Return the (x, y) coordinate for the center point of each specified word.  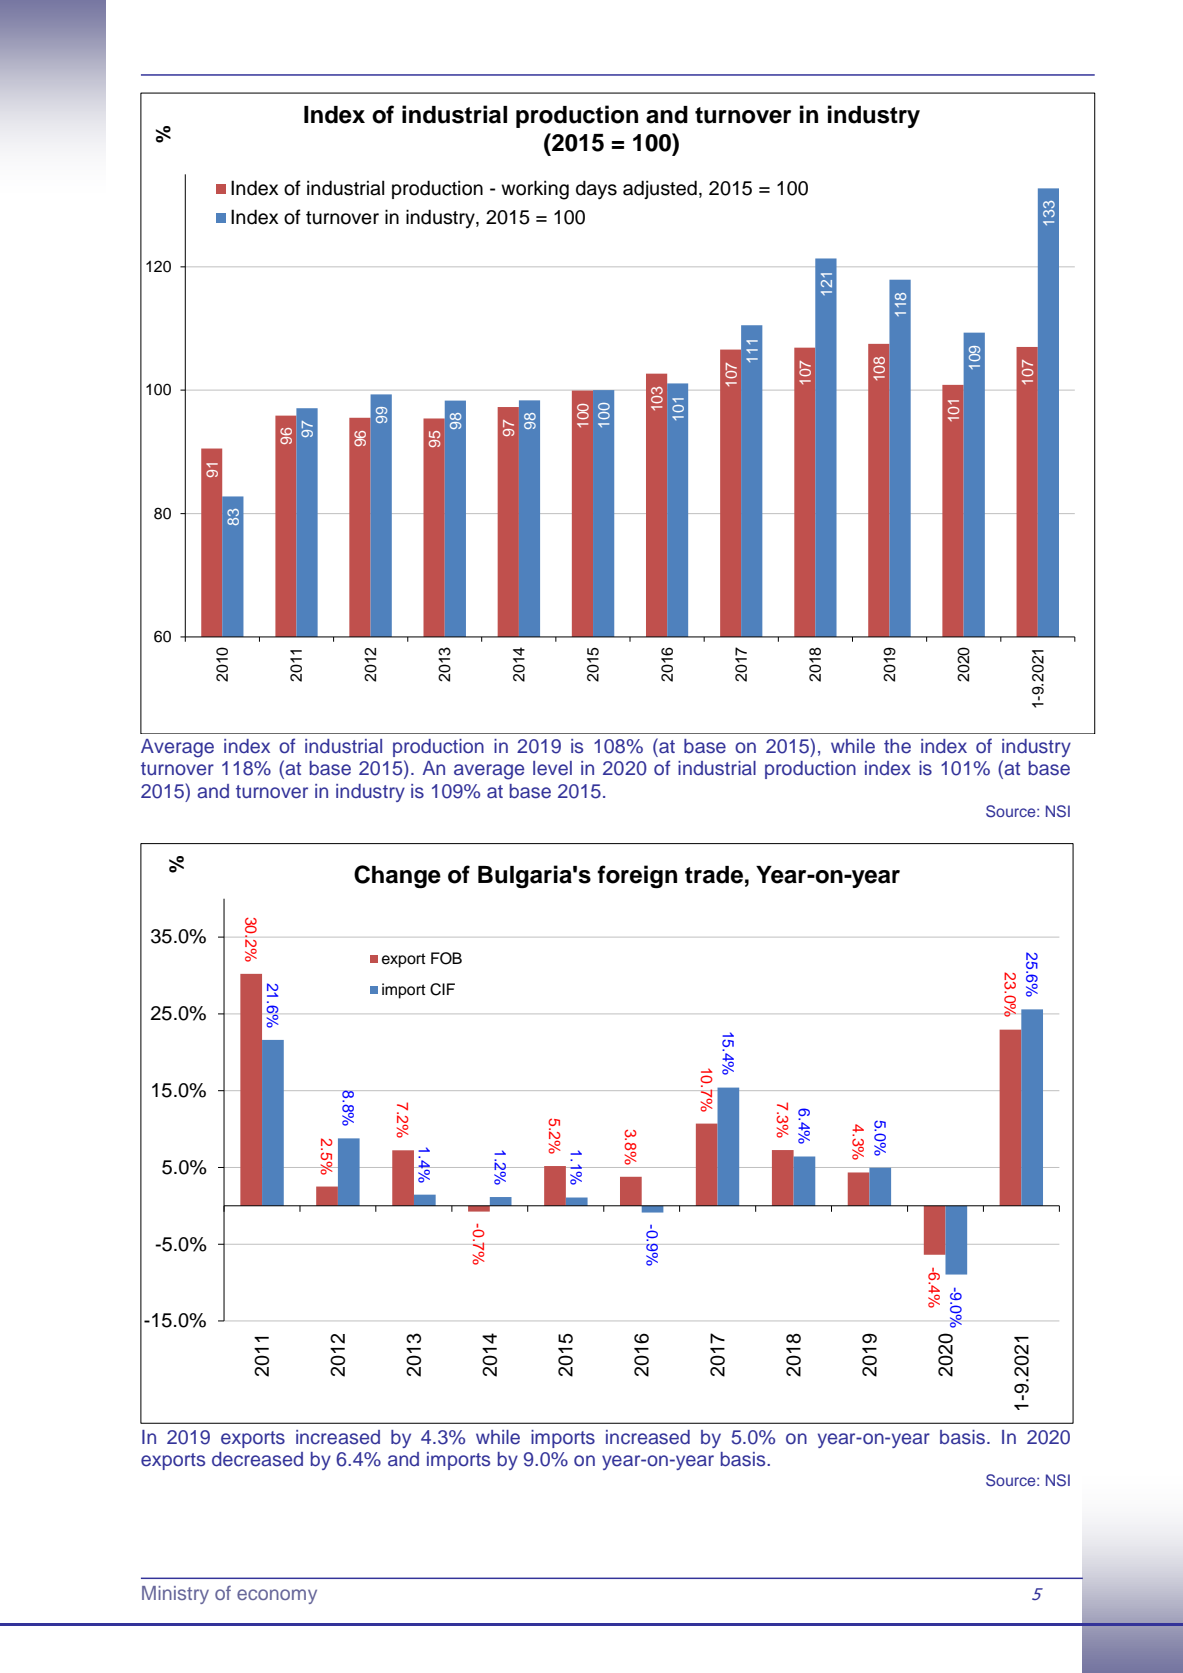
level (552, 768)
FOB (446, 958)
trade (714, 875)
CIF (442, 989)
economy (277, 1596)
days (596, 190)
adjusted (660, 189)
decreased (257, 1459)
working (535, 190)
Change (397, 876)
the (897, 746)
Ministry (175, 1595)
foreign (637, 876)
